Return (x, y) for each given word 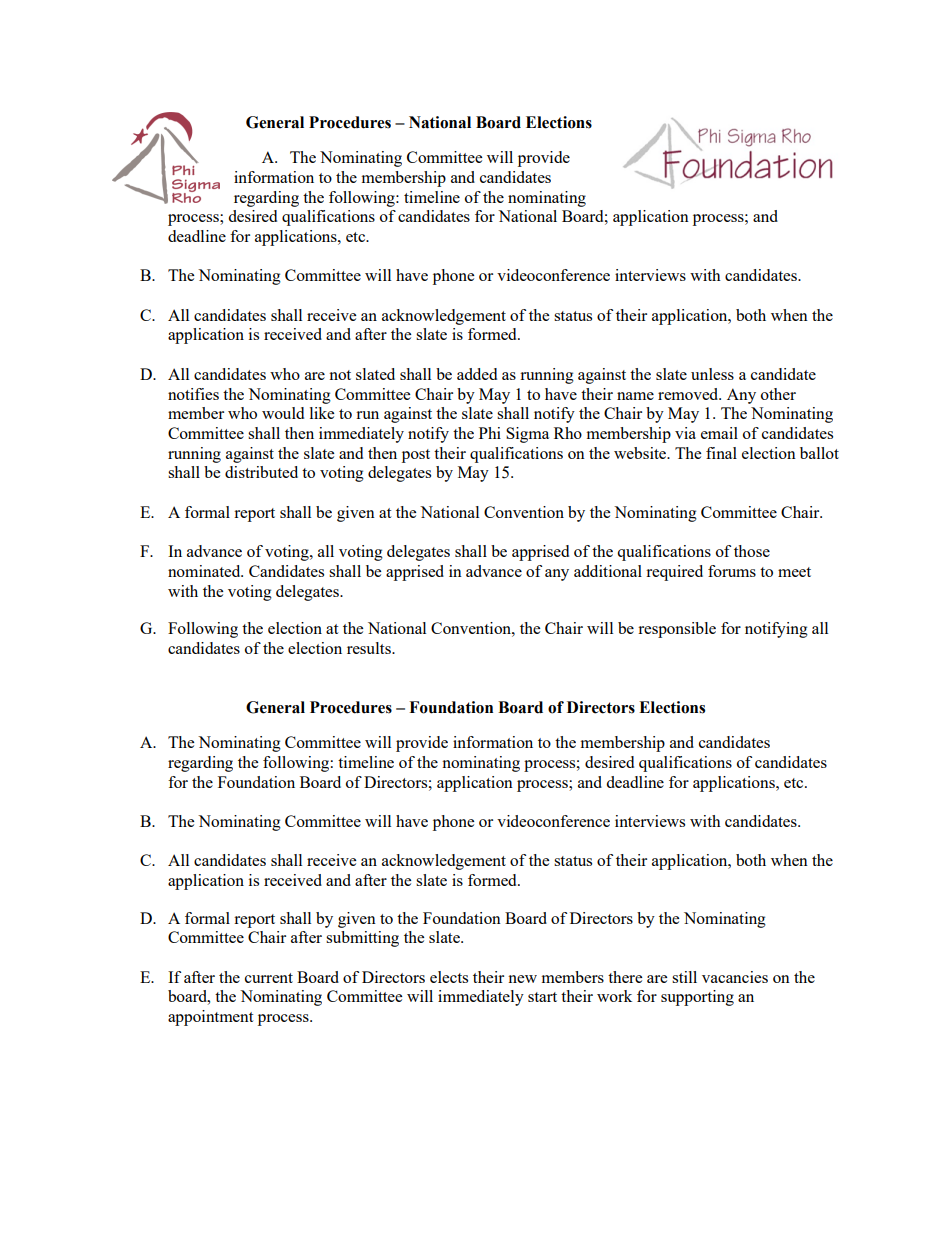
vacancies (735, 977)
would (283, 413)
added (477, 374)
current (269, 978)
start (542, 997)
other (778, 394)
